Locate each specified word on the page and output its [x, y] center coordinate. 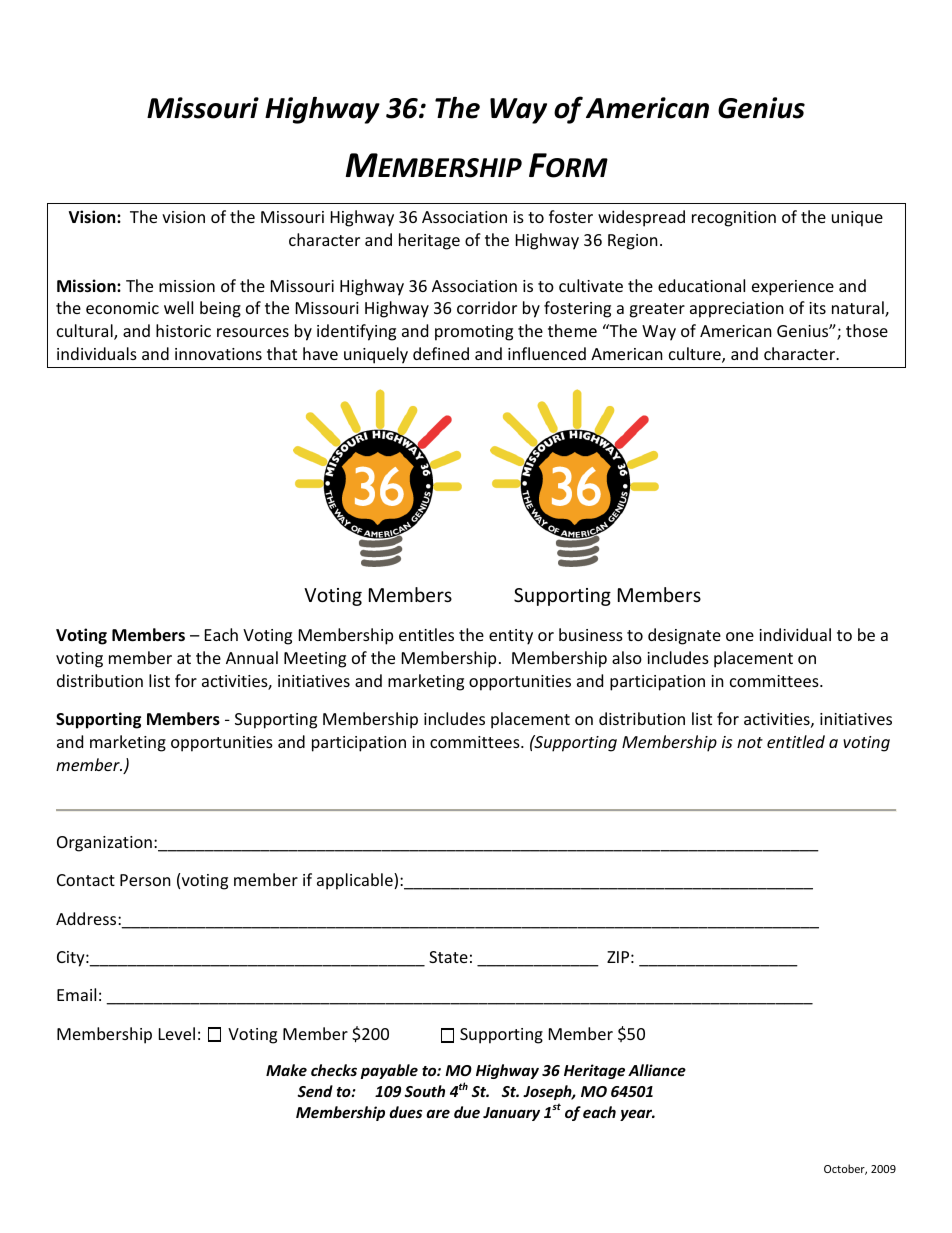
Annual [252, 657]
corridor [487, 307]
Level [177, 1033]
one [740, 636]
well [178, 307]
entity [511, 637]
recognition [734, 219]
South [425, 1091]
